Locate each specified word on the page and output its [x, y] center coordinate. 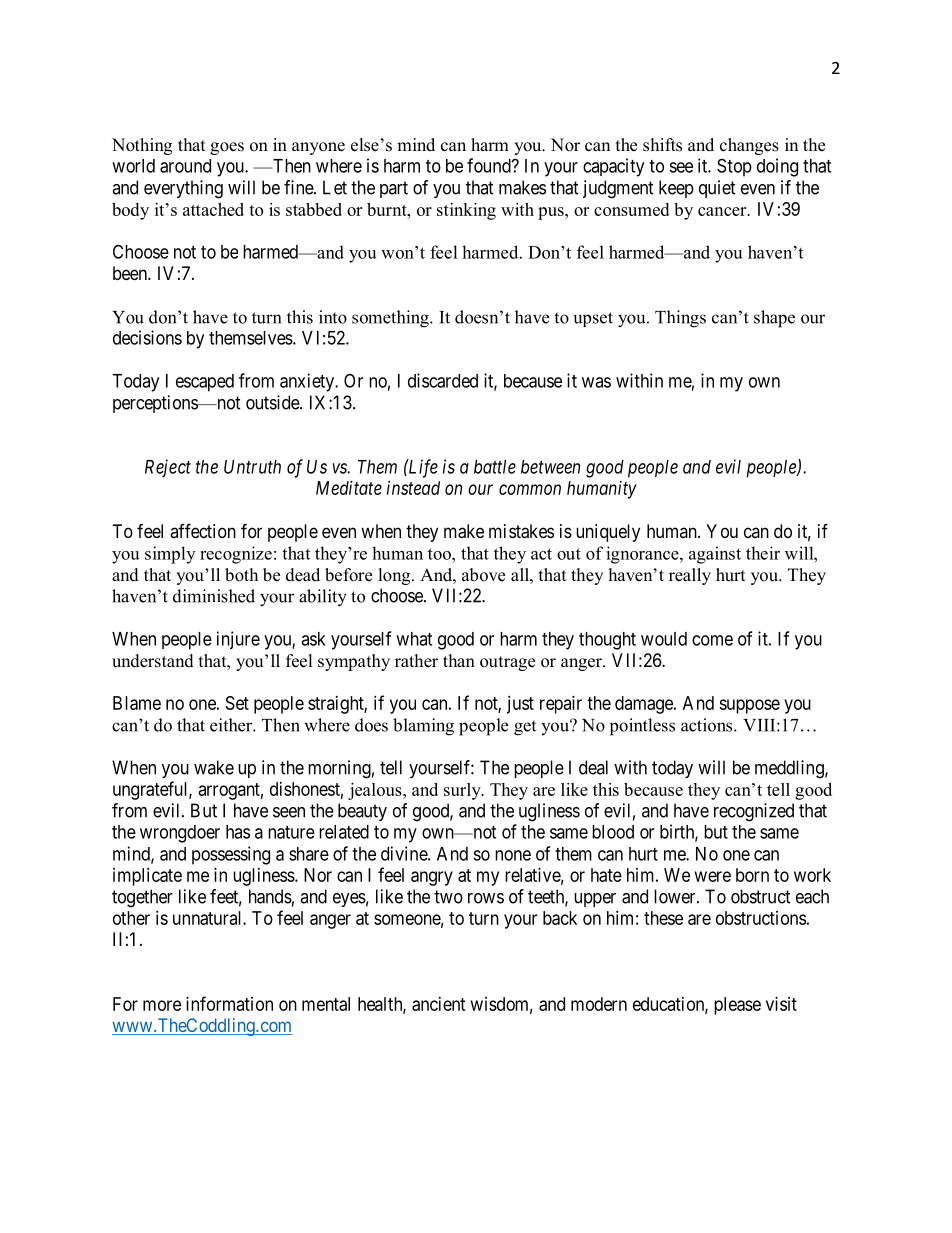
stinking [466, 211]
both [241, 575]
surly [463, 791]
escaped [205, 383]
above [483, 575]
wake [214, 767]
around [185, 166]
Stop [734, 167]
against [715, 555]
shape [774, 319]
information [229, 1003]
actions [708, 725]
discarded [443, 380]
